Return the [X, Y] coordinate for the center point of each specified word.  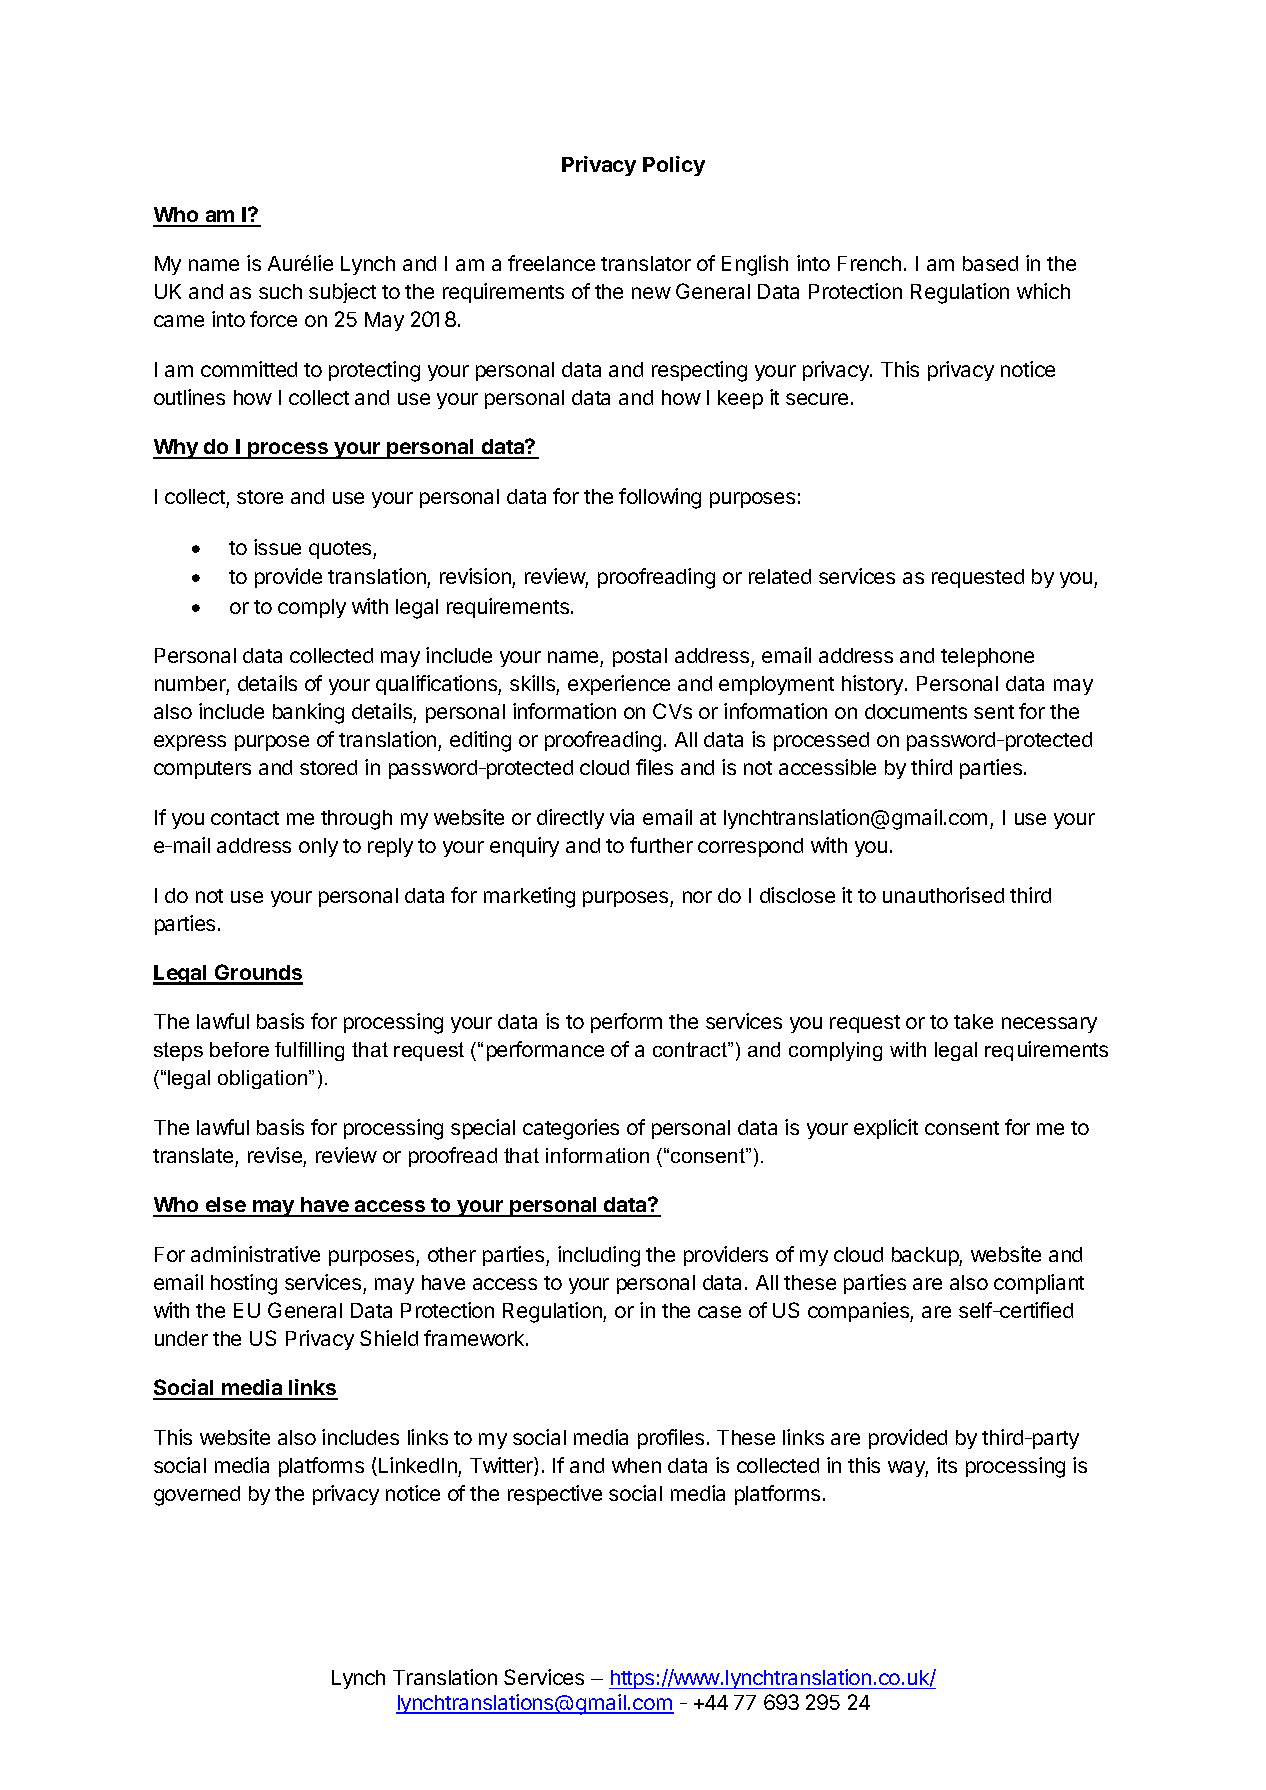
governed [197, 1496]
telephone [987, 657]
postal [640, 657]
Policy [674, 166]
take [973, 1021]
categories [571, 1129]
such [280, 291]
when [636, 1465]
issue [277, 547]
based [990, 263]
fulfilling [309, 1051]
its [947, 1465]
